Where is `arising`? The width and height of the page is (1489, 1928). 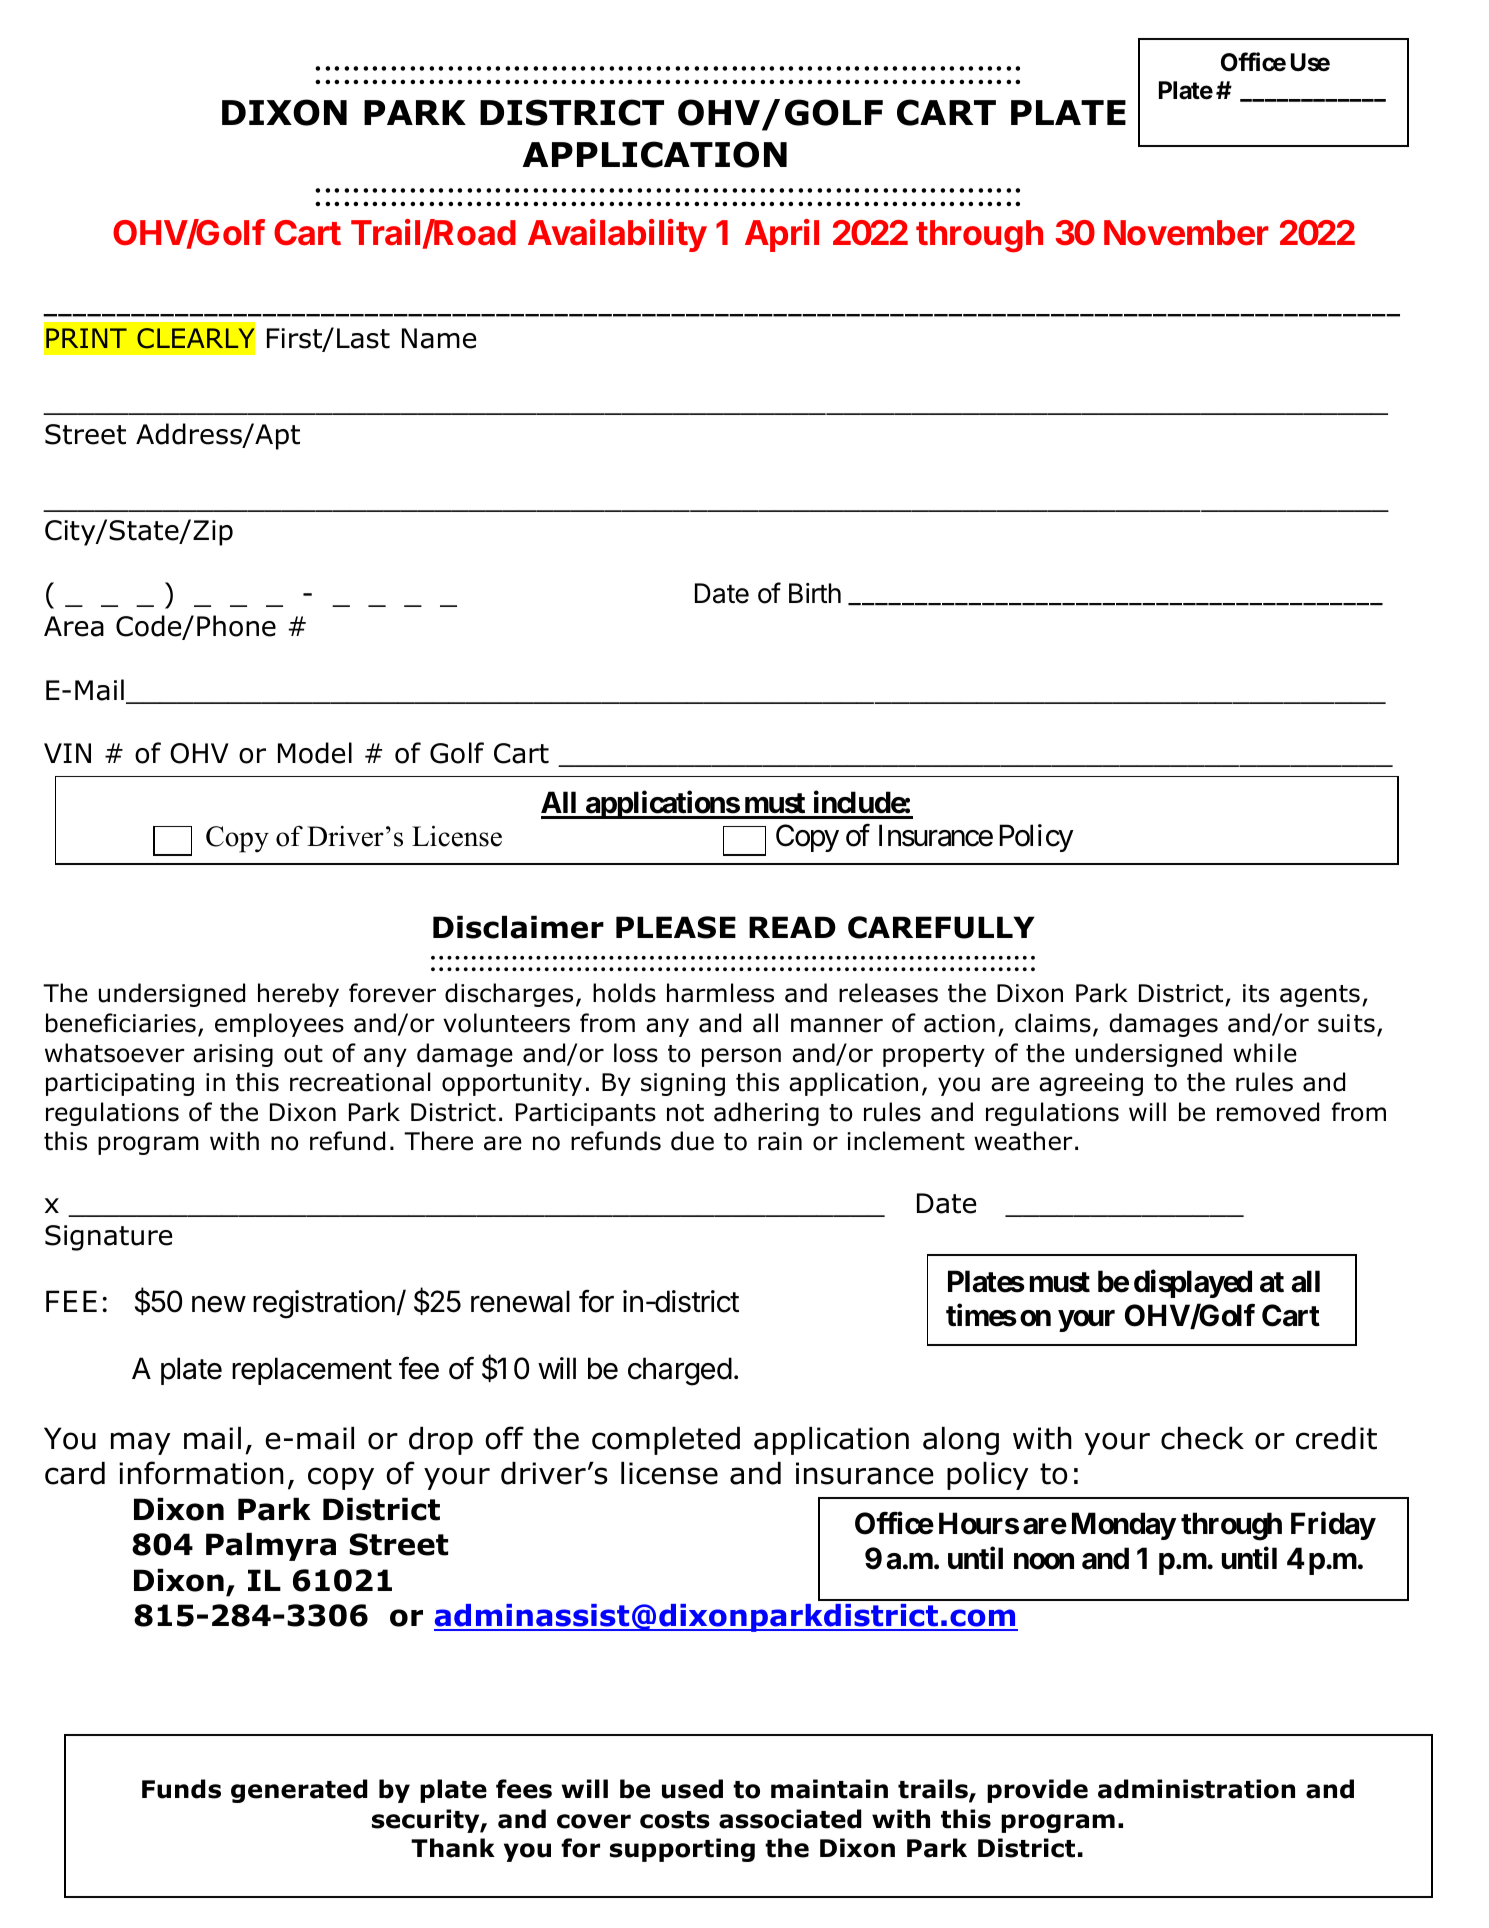
arising is located at coordinates (233, 1055).
